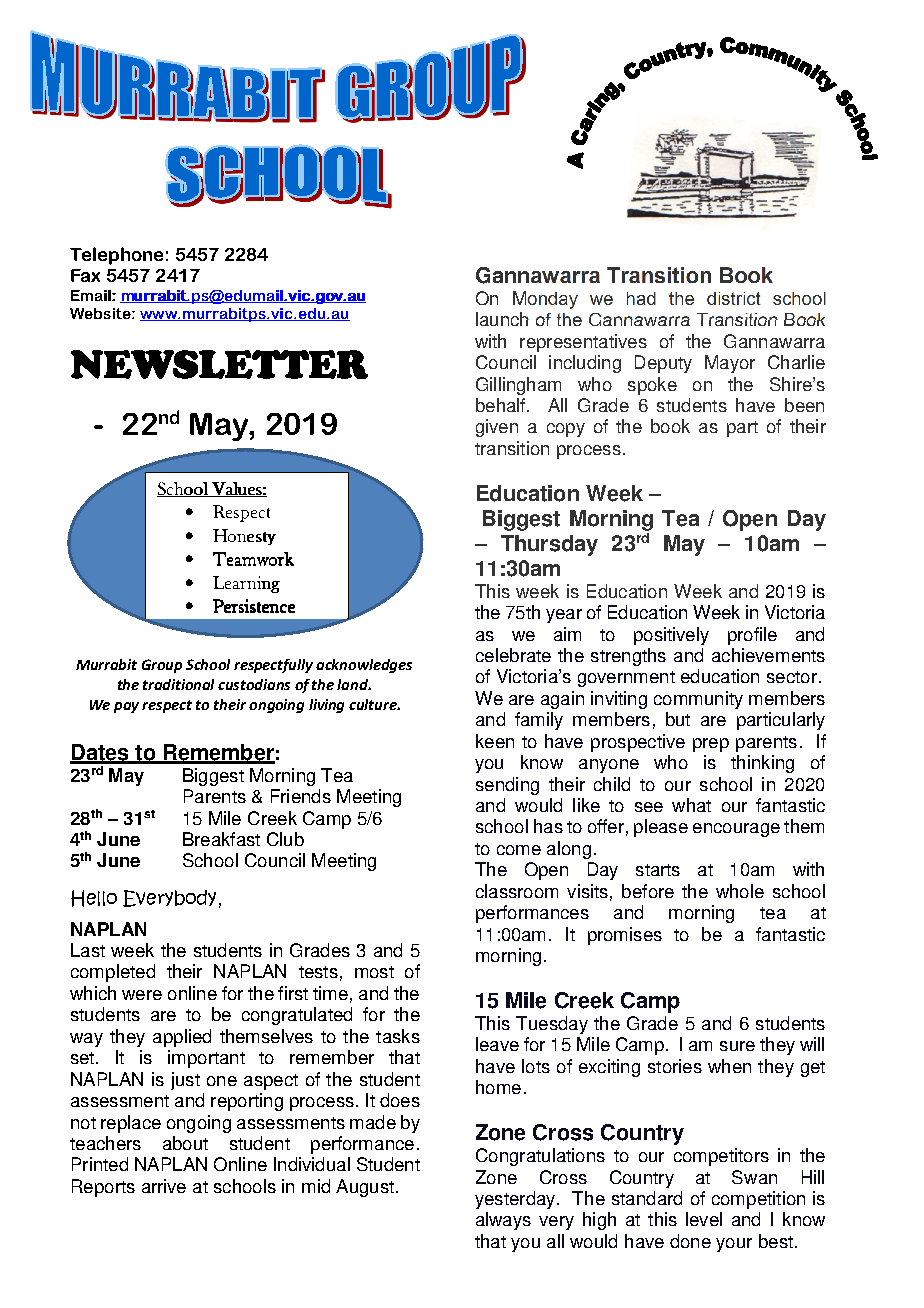 Image resolution: width=924 pixels, height=1308 pixels. Describe the element at coordinates (142, 995) in the screenshot. I see `were` at that location.
